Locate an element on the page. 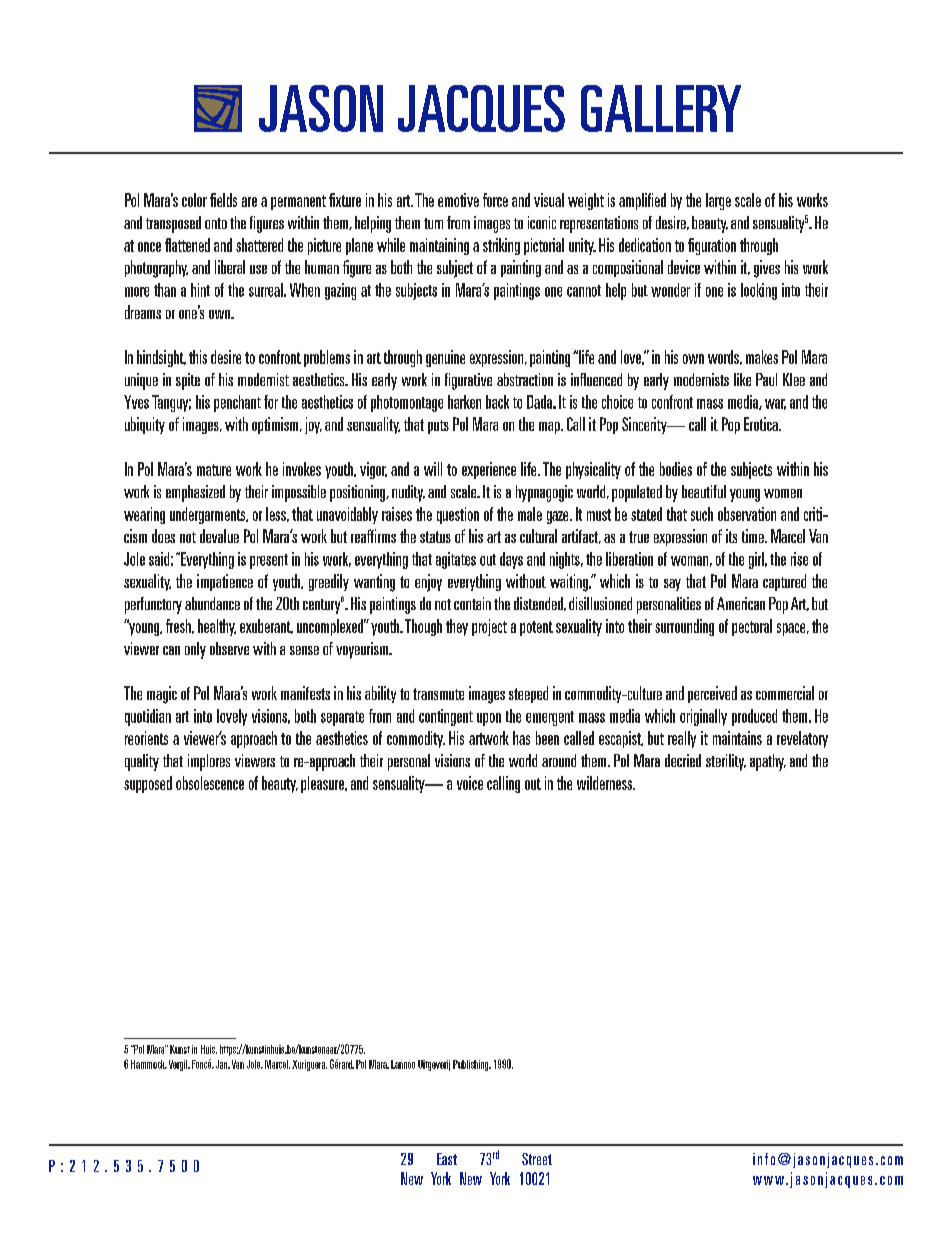 This image has width=952, height=1233. color is located at coordinates (194, 200).
